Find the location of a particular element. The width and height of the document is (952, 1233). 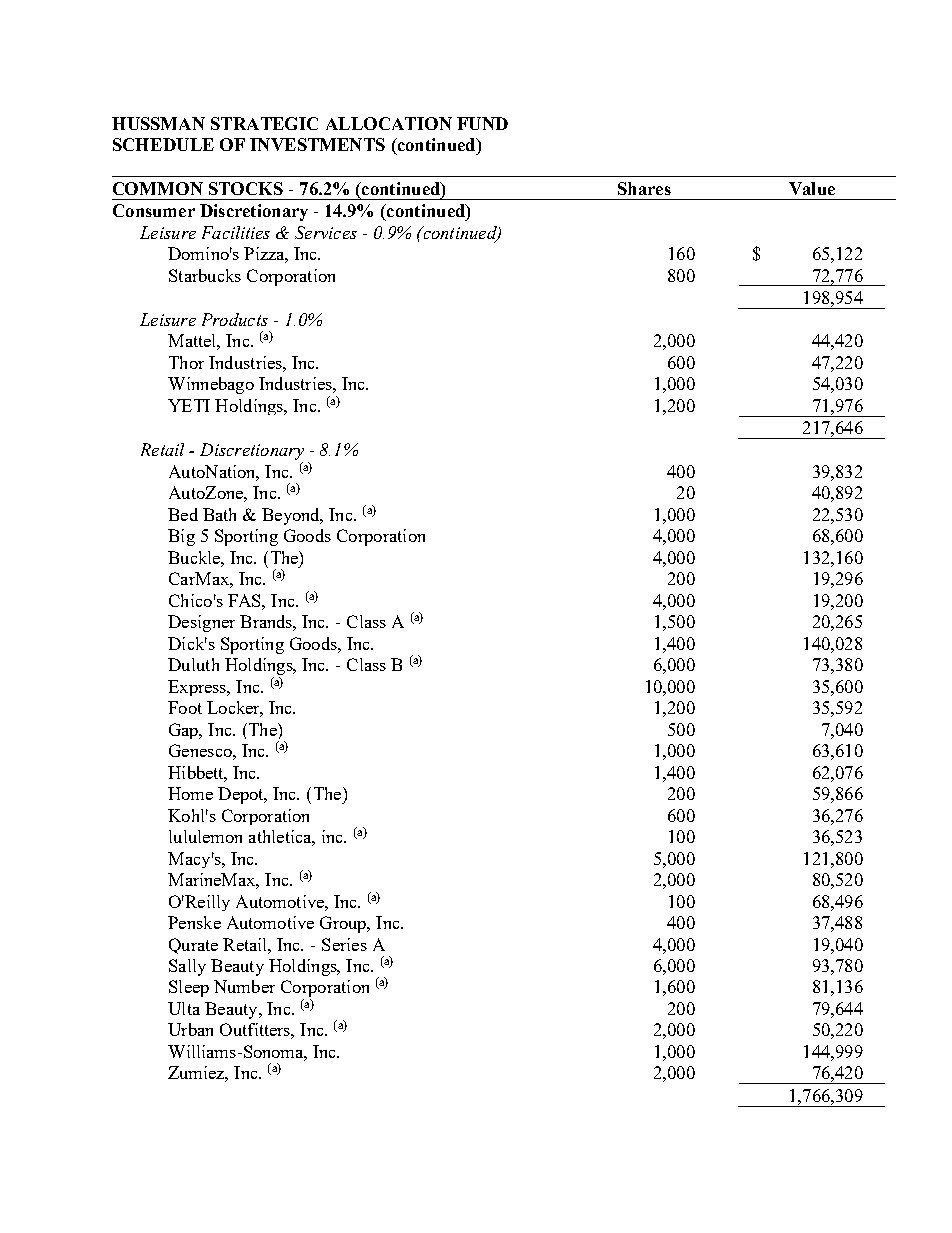

Depot is located at coordinates (242, 795).
